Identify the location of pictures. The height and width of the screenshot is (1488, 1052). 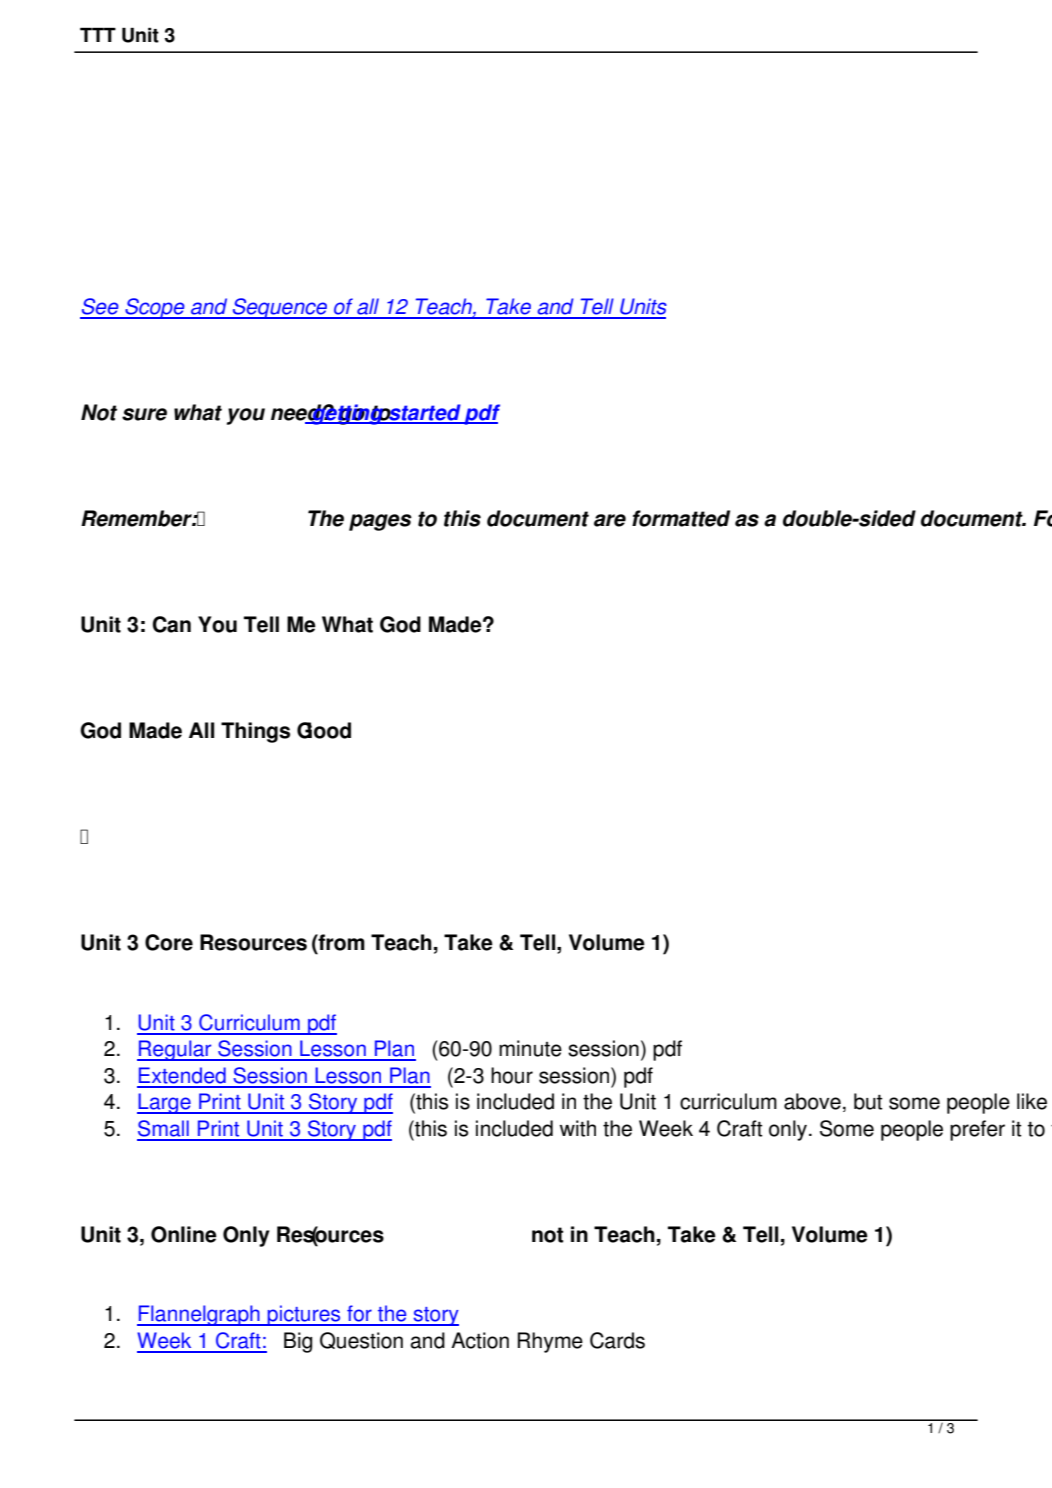
(304, 1315).
